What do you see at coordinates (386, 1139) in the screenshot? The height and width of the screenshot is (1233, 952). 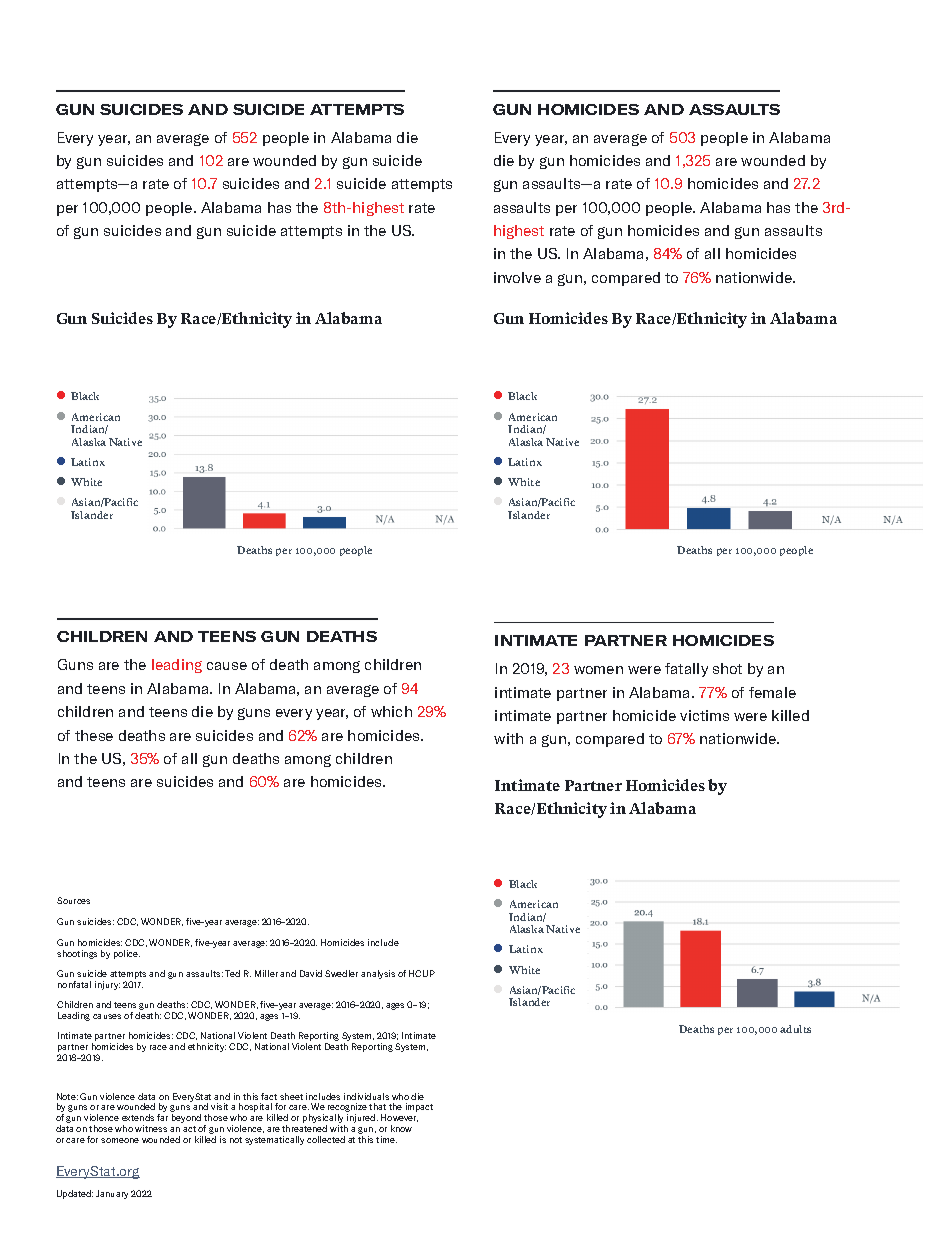 I see `time` at bounding box center [386, 1139].
